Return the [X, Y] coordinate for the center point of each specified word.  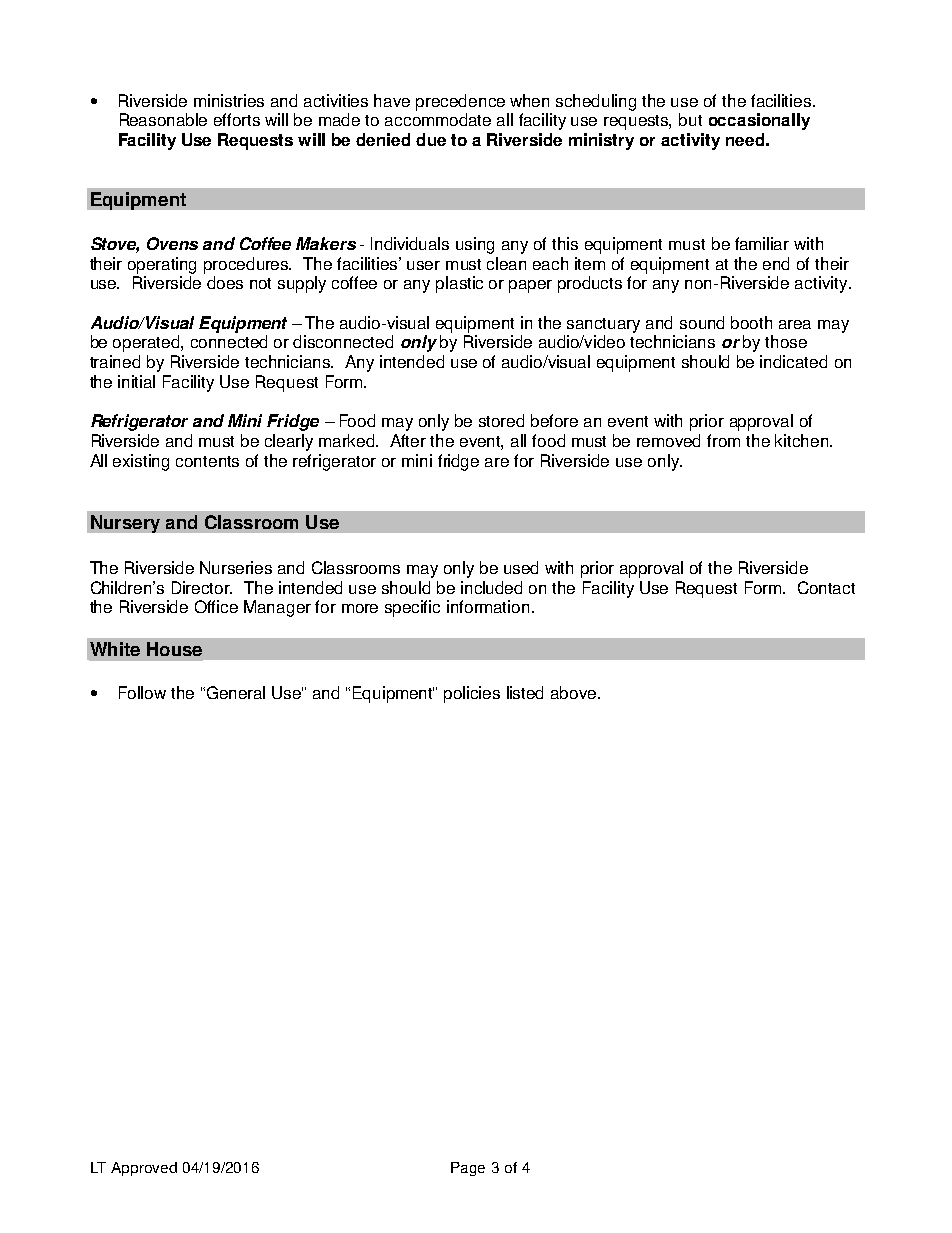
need [745, 139]
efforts [237, 119]
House [174, 649]
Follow [142, 692]
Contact [826, 587]
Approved [144, 1169]
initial [136, 381]
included [491, 587]
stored [501, 420]
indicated [793, 361]
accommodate [438, 119]
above [575, 692]
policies [472, 694]
